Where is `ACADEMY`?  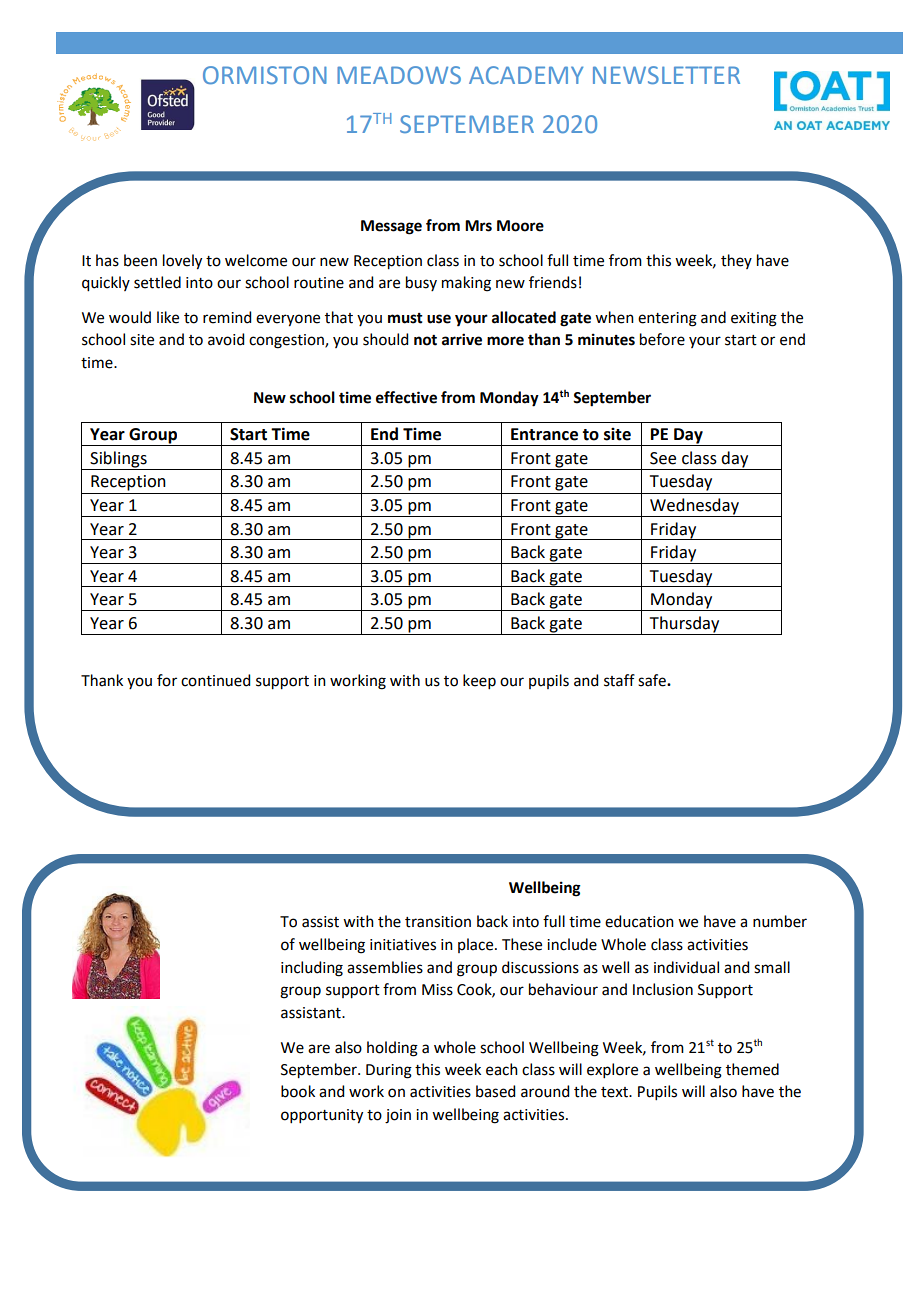 ACADEMY is located at coordinates (526, 75).
